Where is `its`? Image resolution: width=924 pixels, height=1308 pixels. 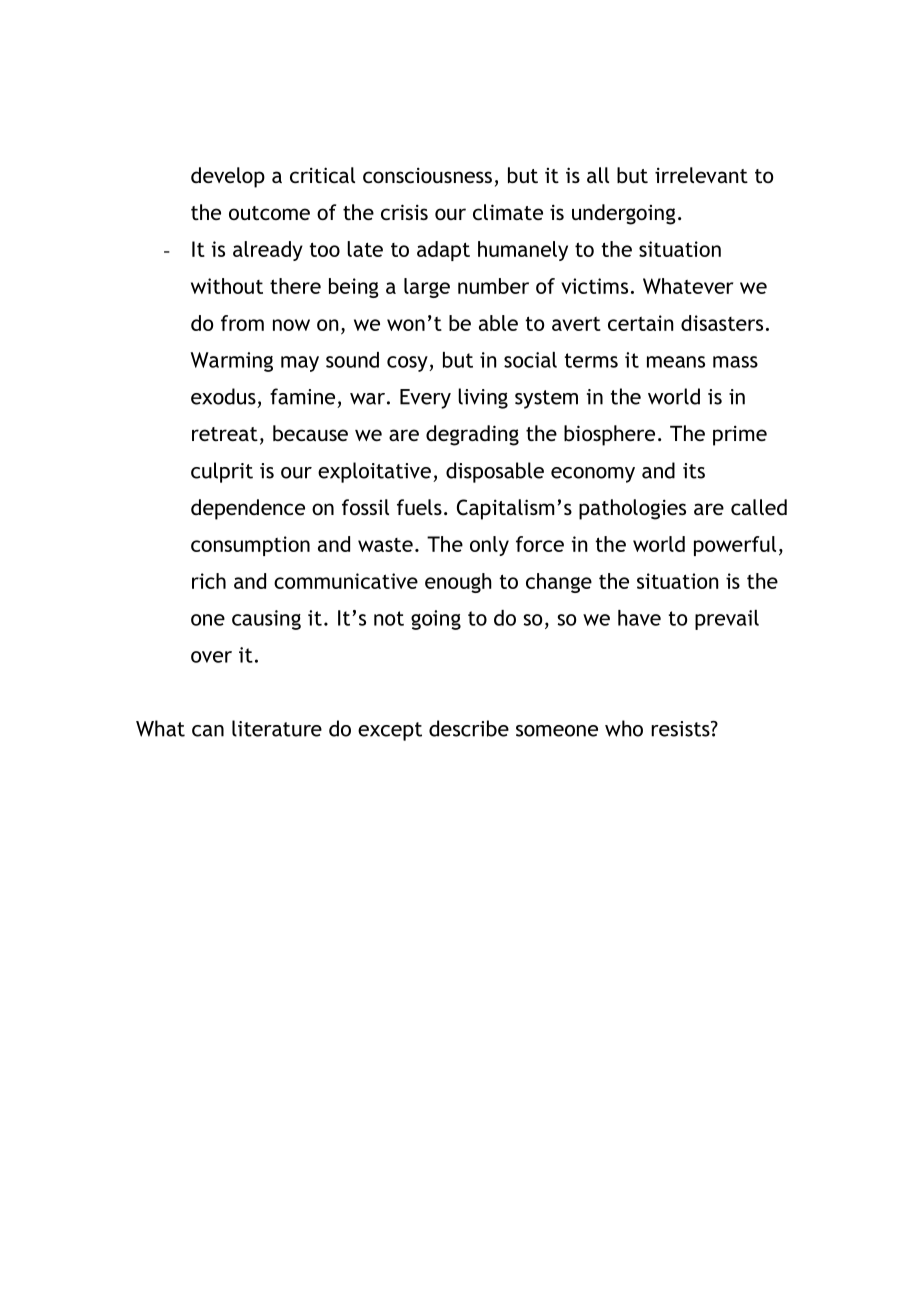
its is located at coordinates (694, 471).
